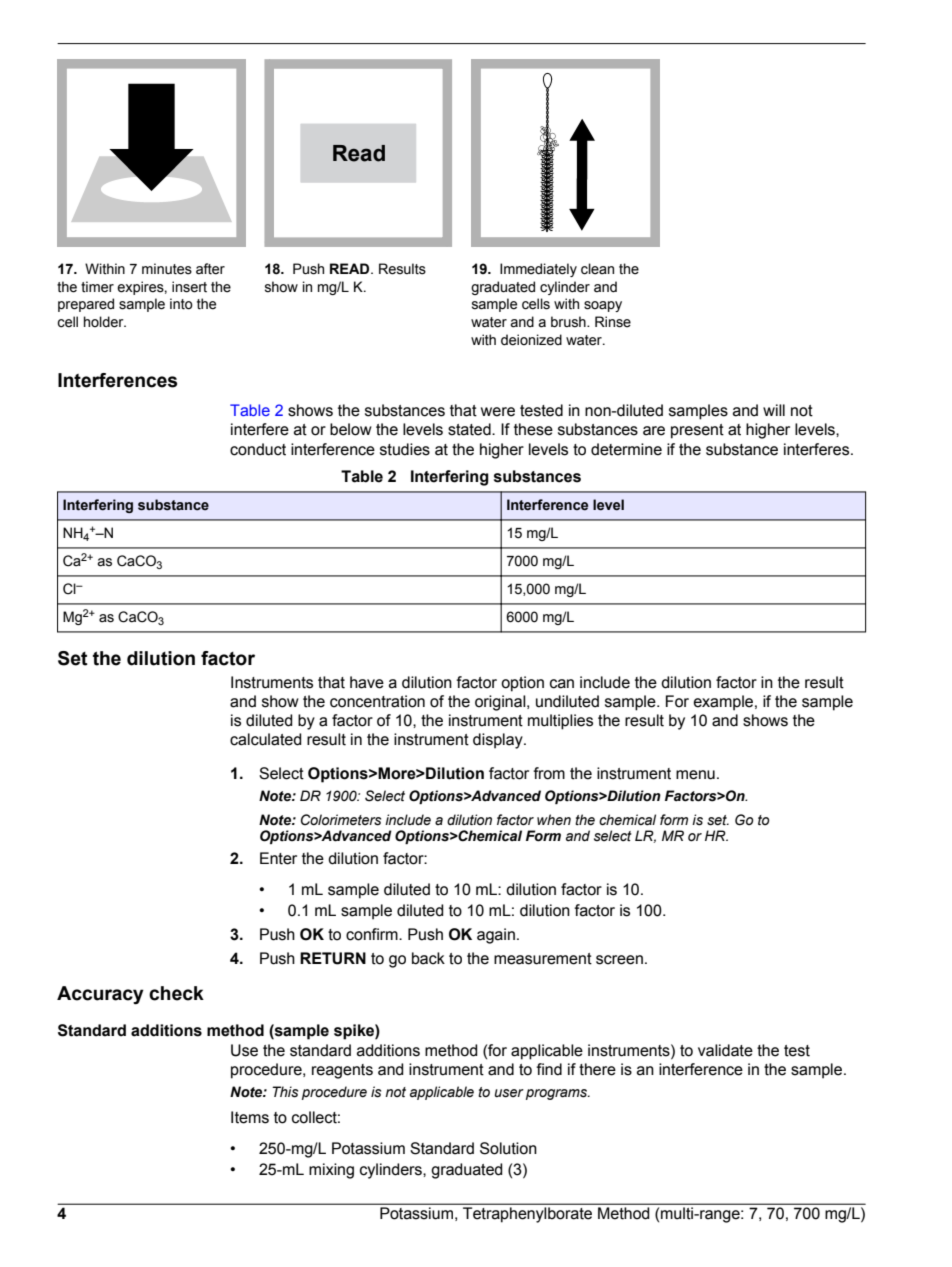 This screenshot has height=1267, width=952. What do you see at coordinates (181, 304) in the screenshot?
I see `into` at bounding box center [181, 304].
